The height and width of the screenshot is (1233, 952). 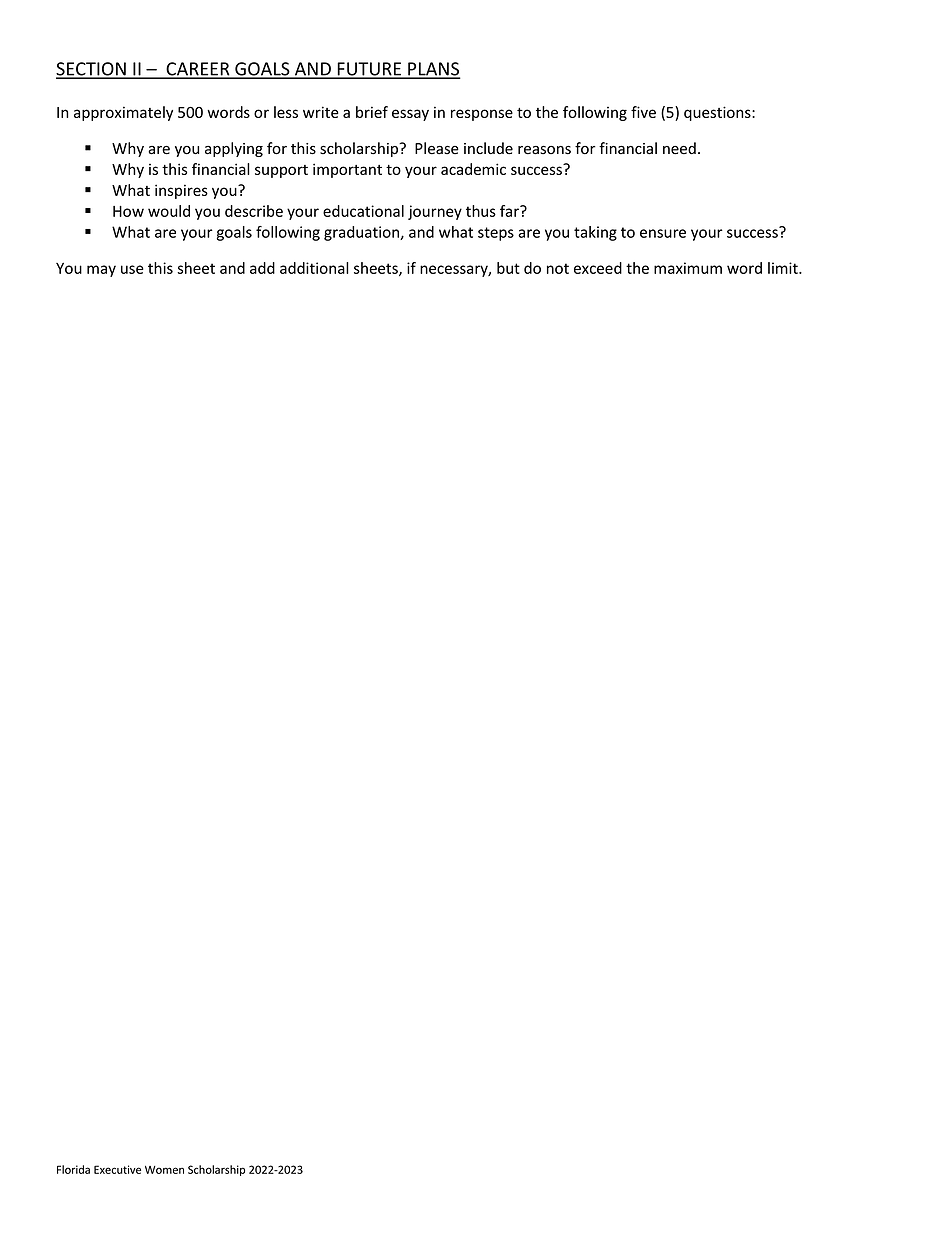 I want to click on but, so click(x=508, y=268).
